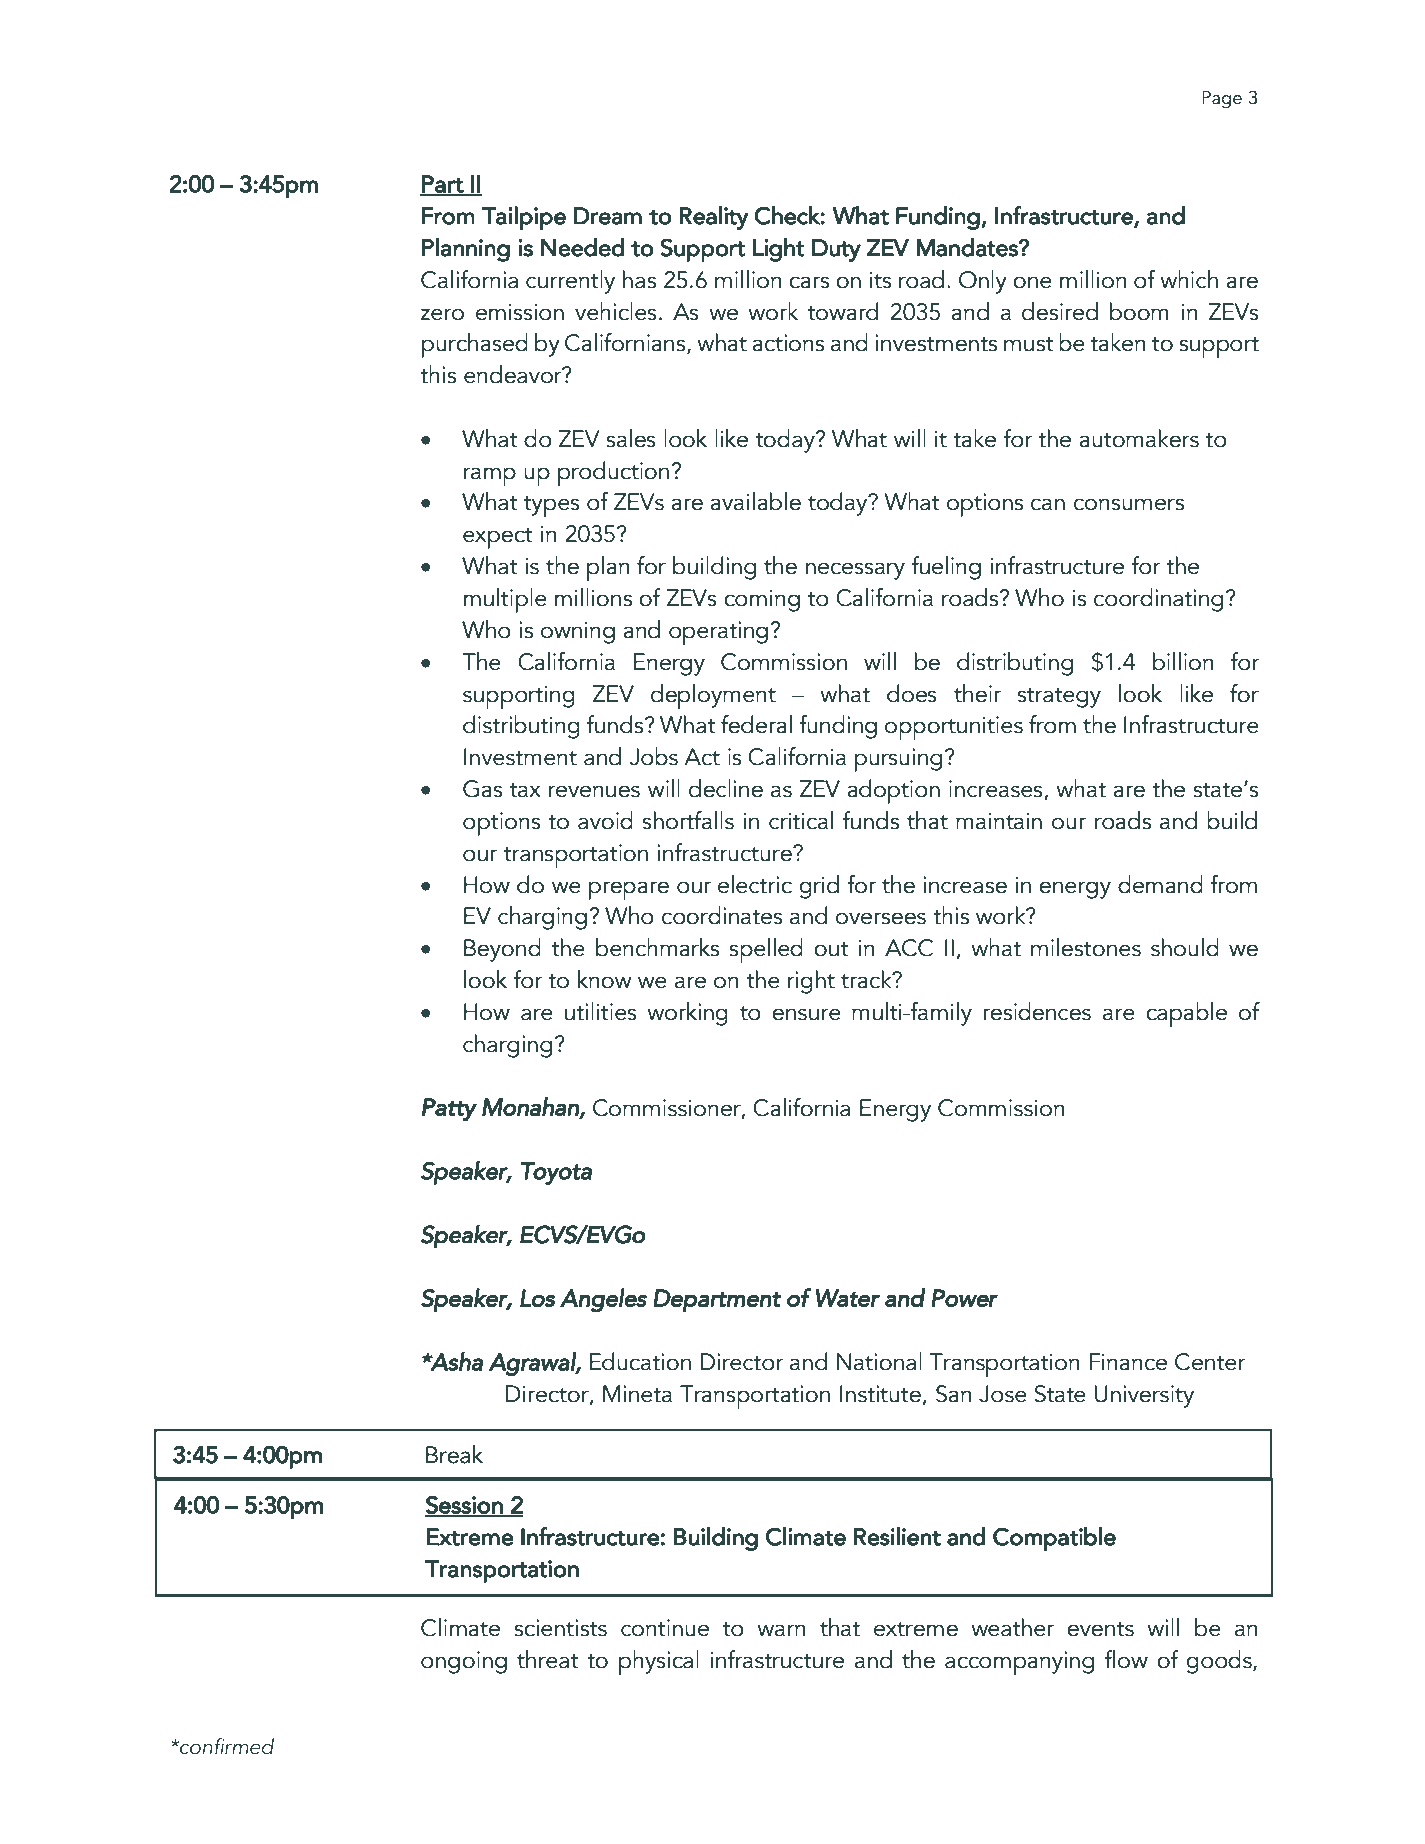 The image size is (1425, 1844). What do you see at coordinates (524, 218) in the screenshot?
I see `Tailpipe` at bounding box center [524, 218].
